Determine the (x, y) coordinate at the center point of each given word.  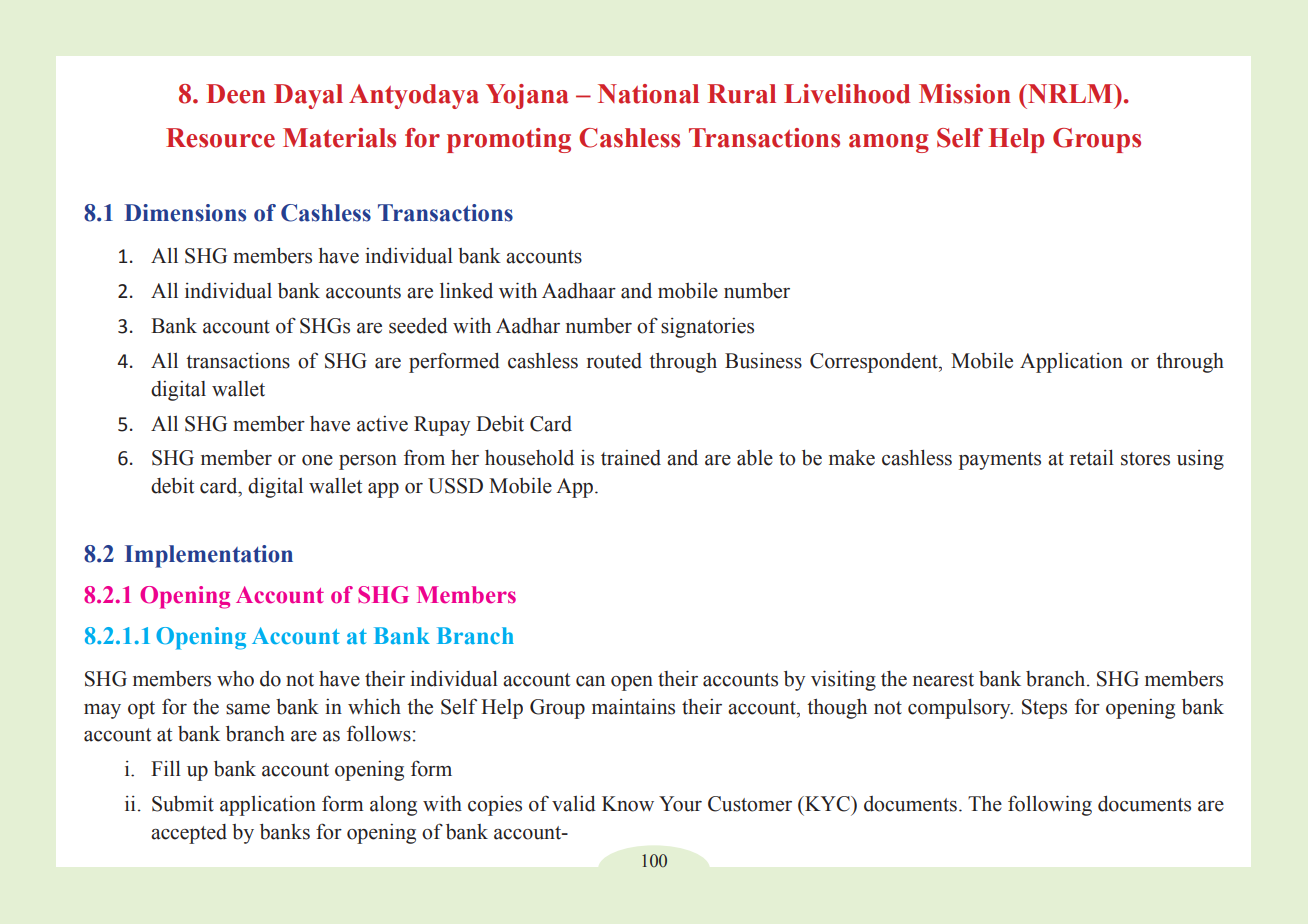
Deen (236, 94)
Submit (183, 804)
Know (628, 804)
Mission (965, 94)
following (1050, 805)
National (648, 94)
